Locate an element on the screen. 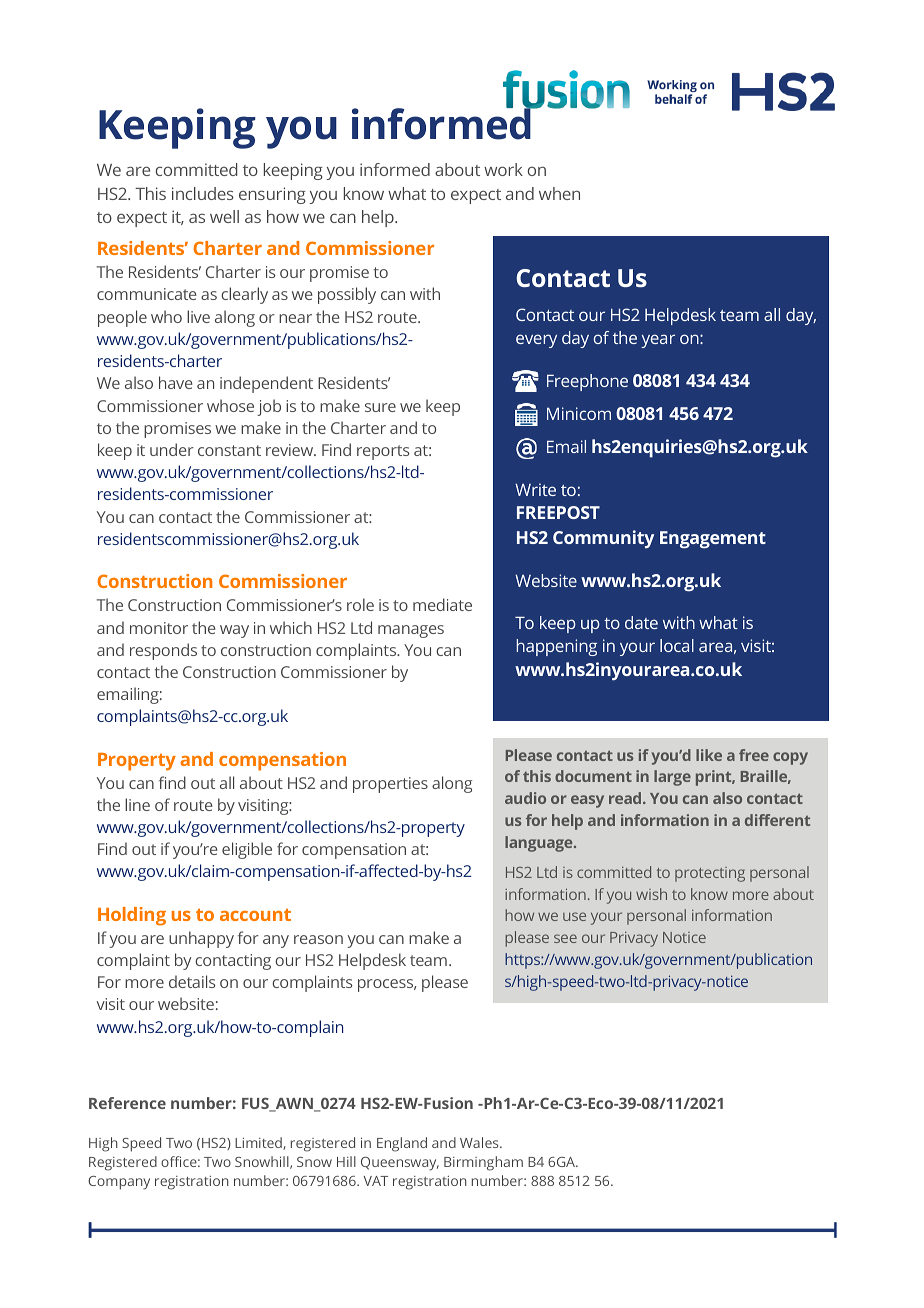 The height and width of the screenshot is (1308, 924). protecting is located at coordinates (710, 874).
